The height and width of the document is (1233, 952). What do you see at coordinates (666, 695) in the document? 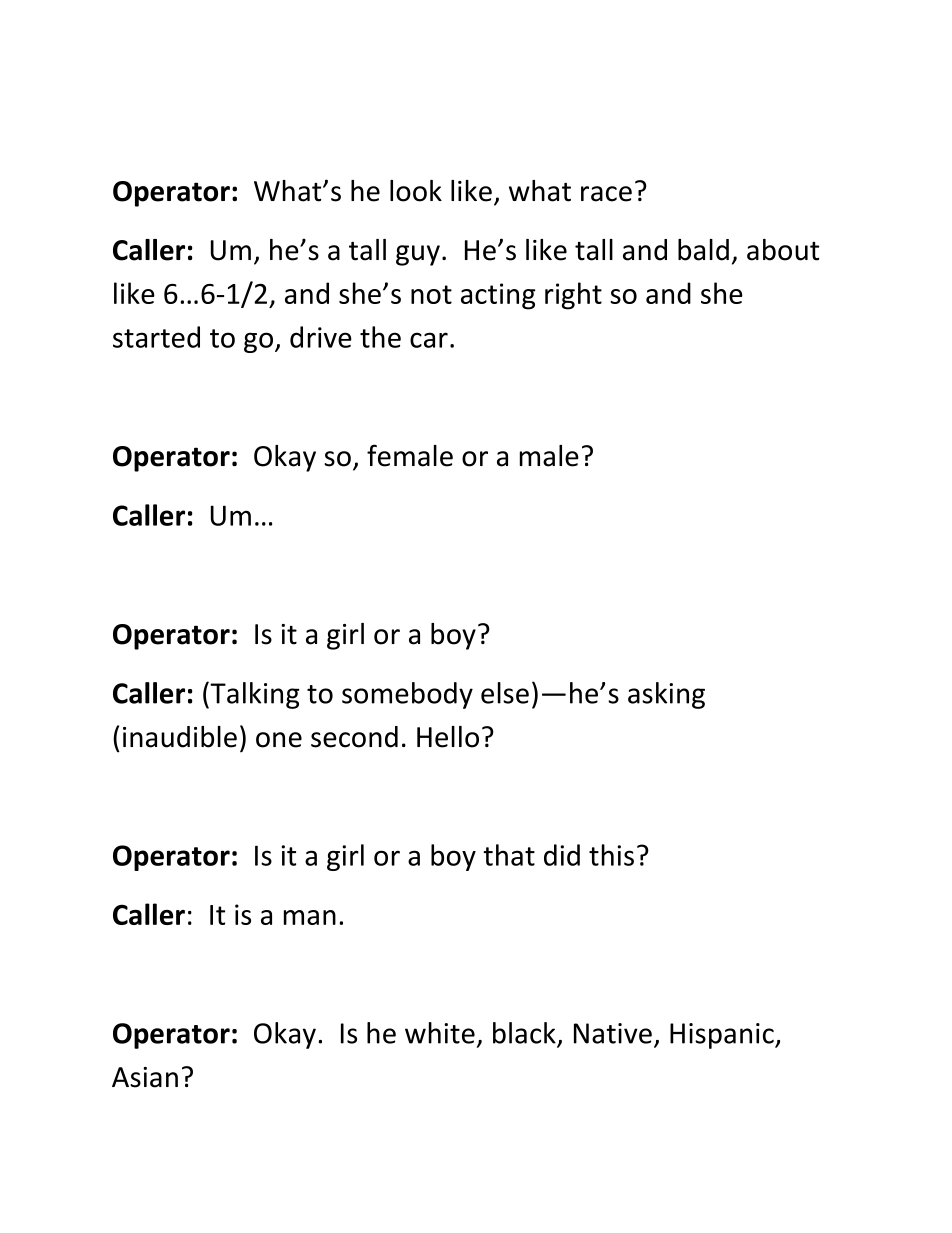
I see `asking` at bounding box center [666, 695].
